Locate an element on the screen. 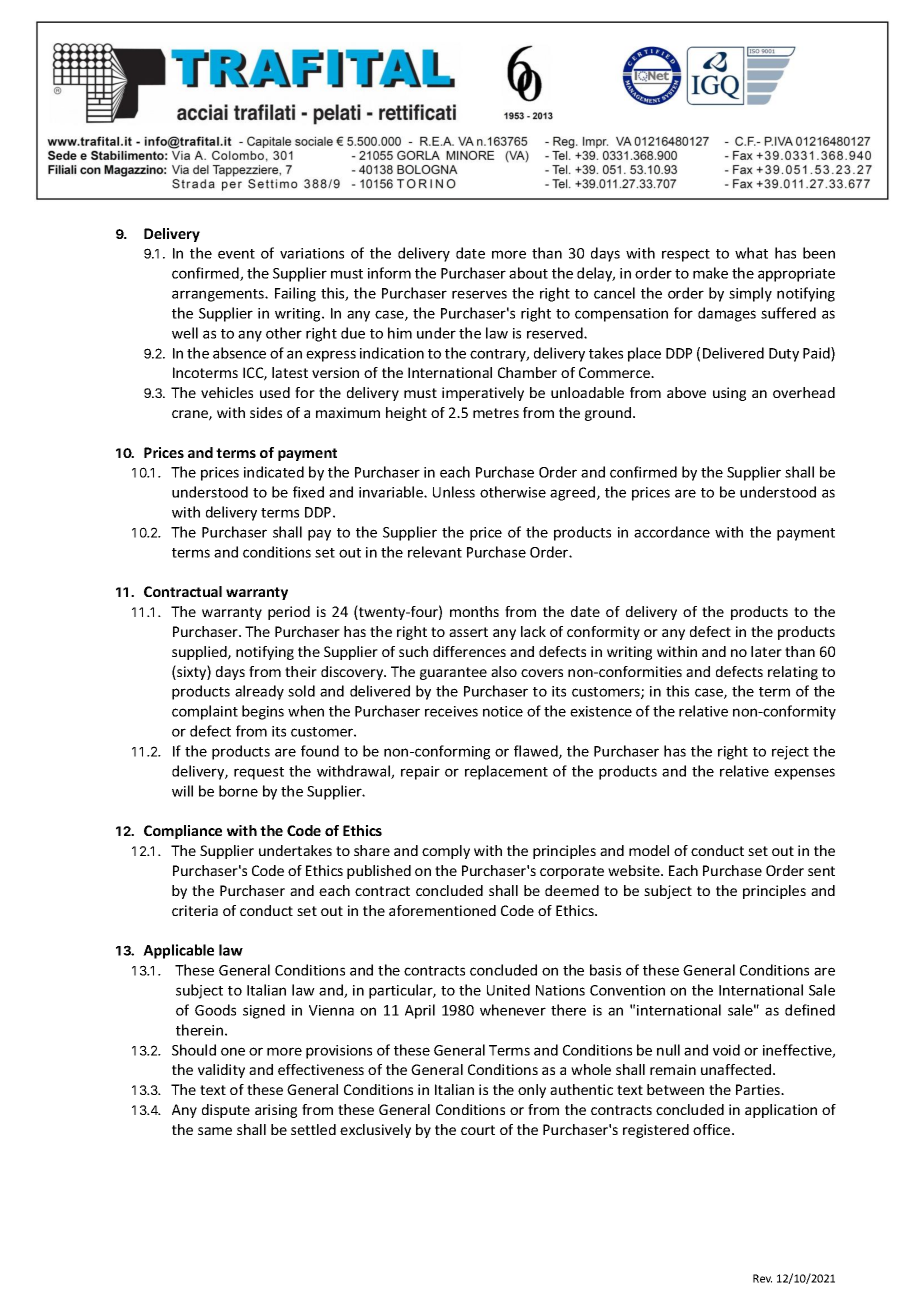  only is located at coordinates (532, 1091).
